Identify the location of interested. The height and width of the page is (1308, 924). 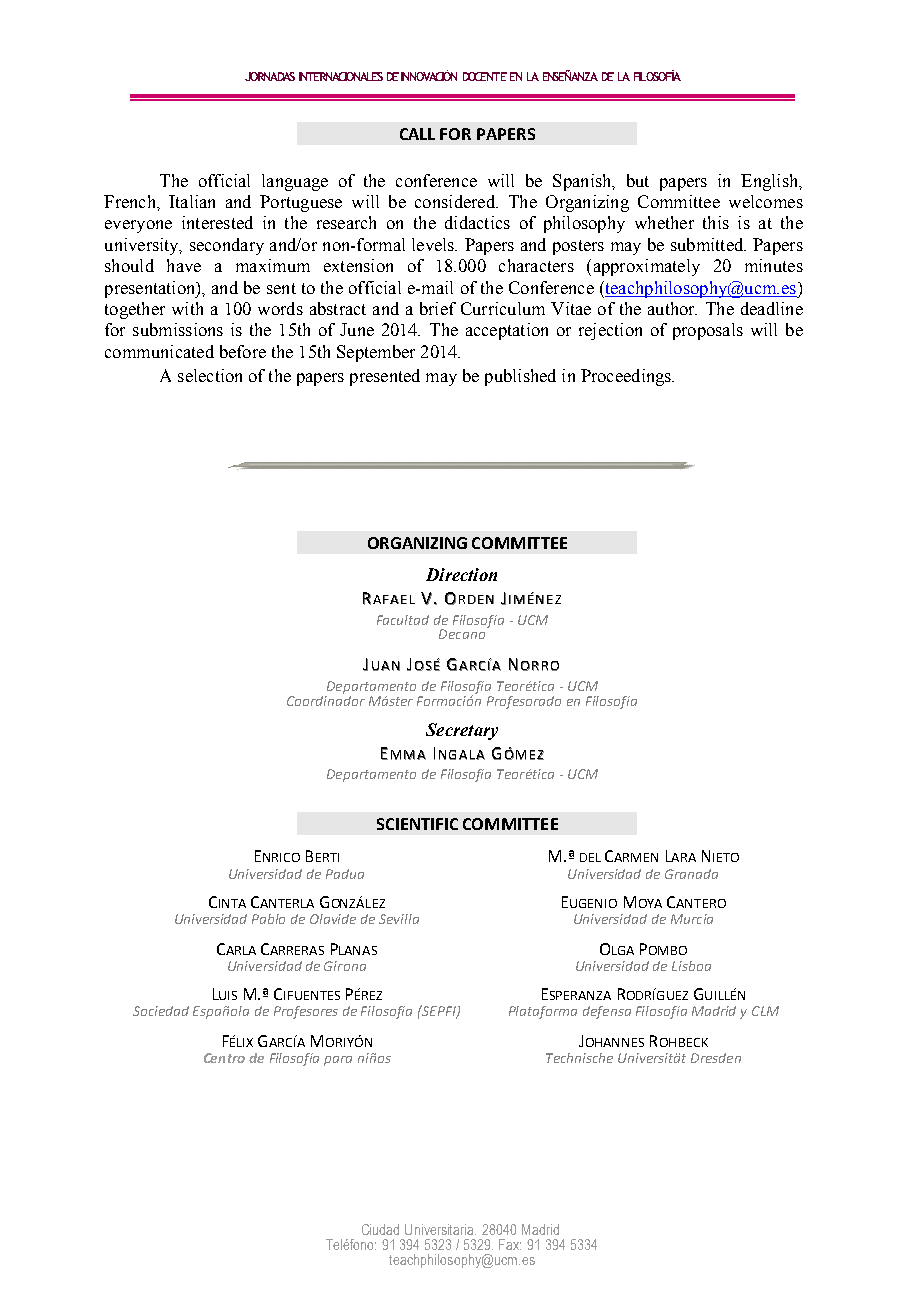
(217, 222).
